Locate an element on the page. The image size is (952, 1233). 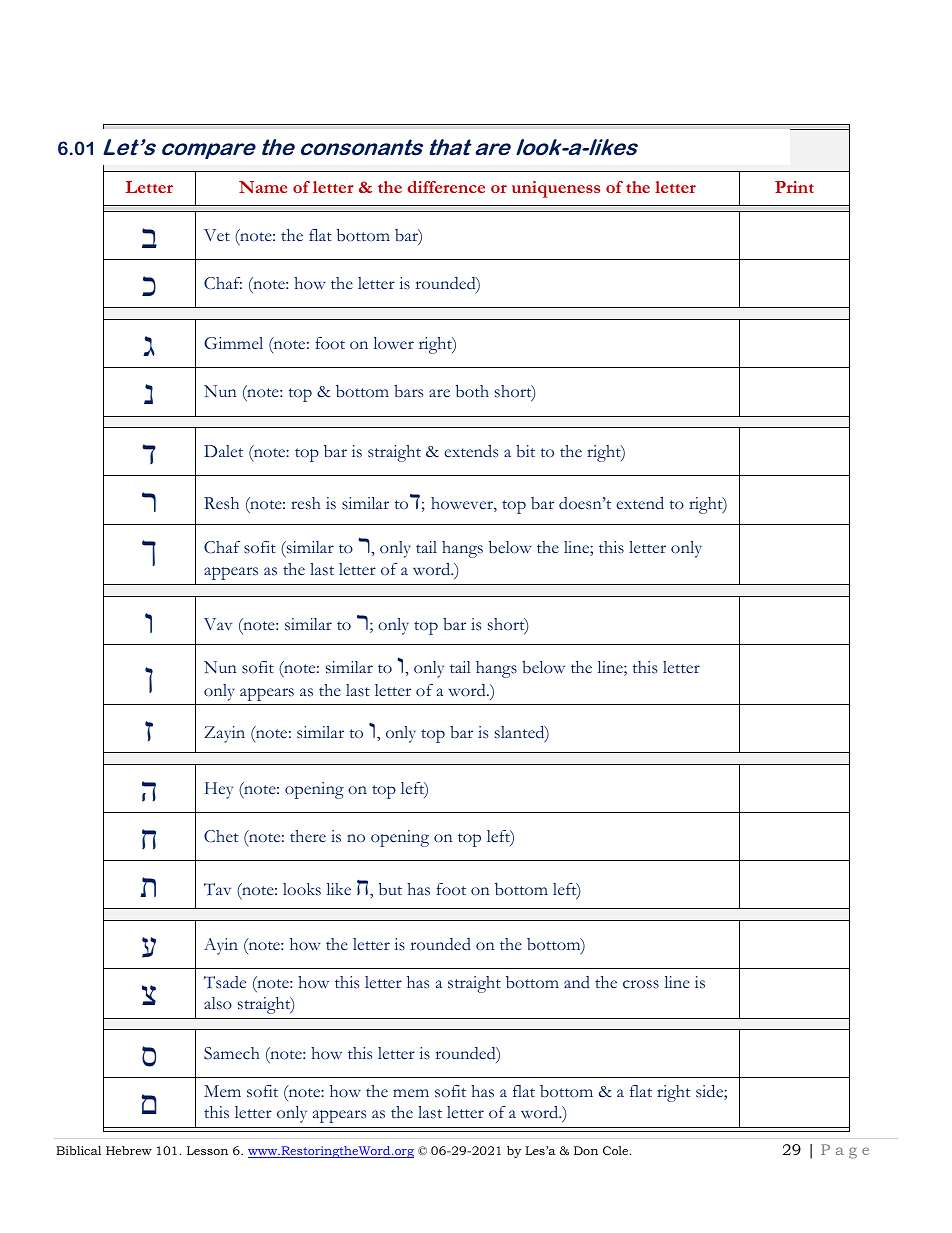
Vet is located at coordinates (217, 235).
